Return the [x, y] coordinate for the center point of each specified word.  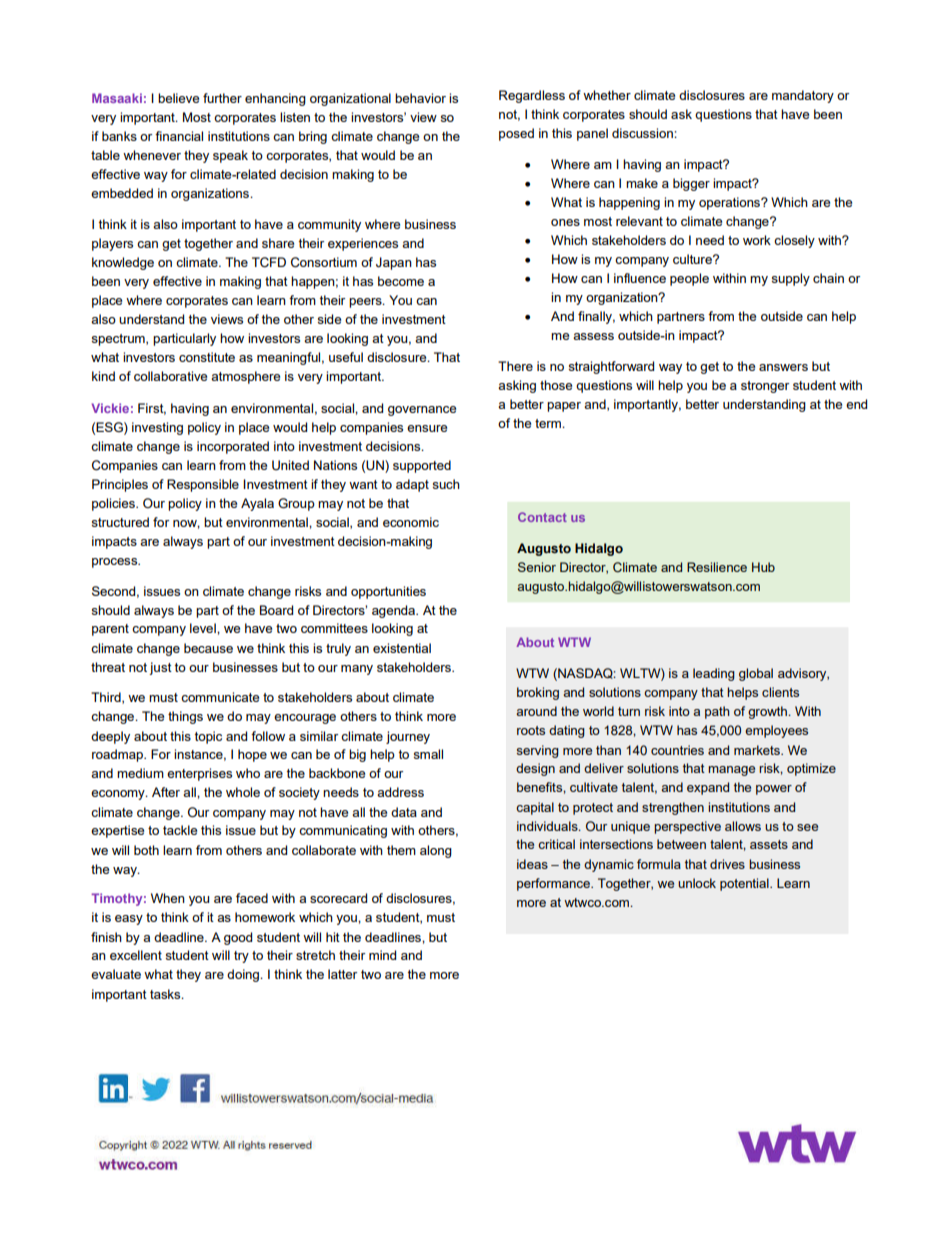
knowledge [123, 263]
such [446, 484]
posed [516, 134]
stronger [765, 387]
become [401, 281]
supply [790, 279]
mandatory [803, 96]
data [404, 812]
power [774, 790]
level [204, 628]
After [166, 792]
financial [179, 136]
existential [402, 648]
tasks [166, 994]
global [756, 674]
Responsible [203, 485]
